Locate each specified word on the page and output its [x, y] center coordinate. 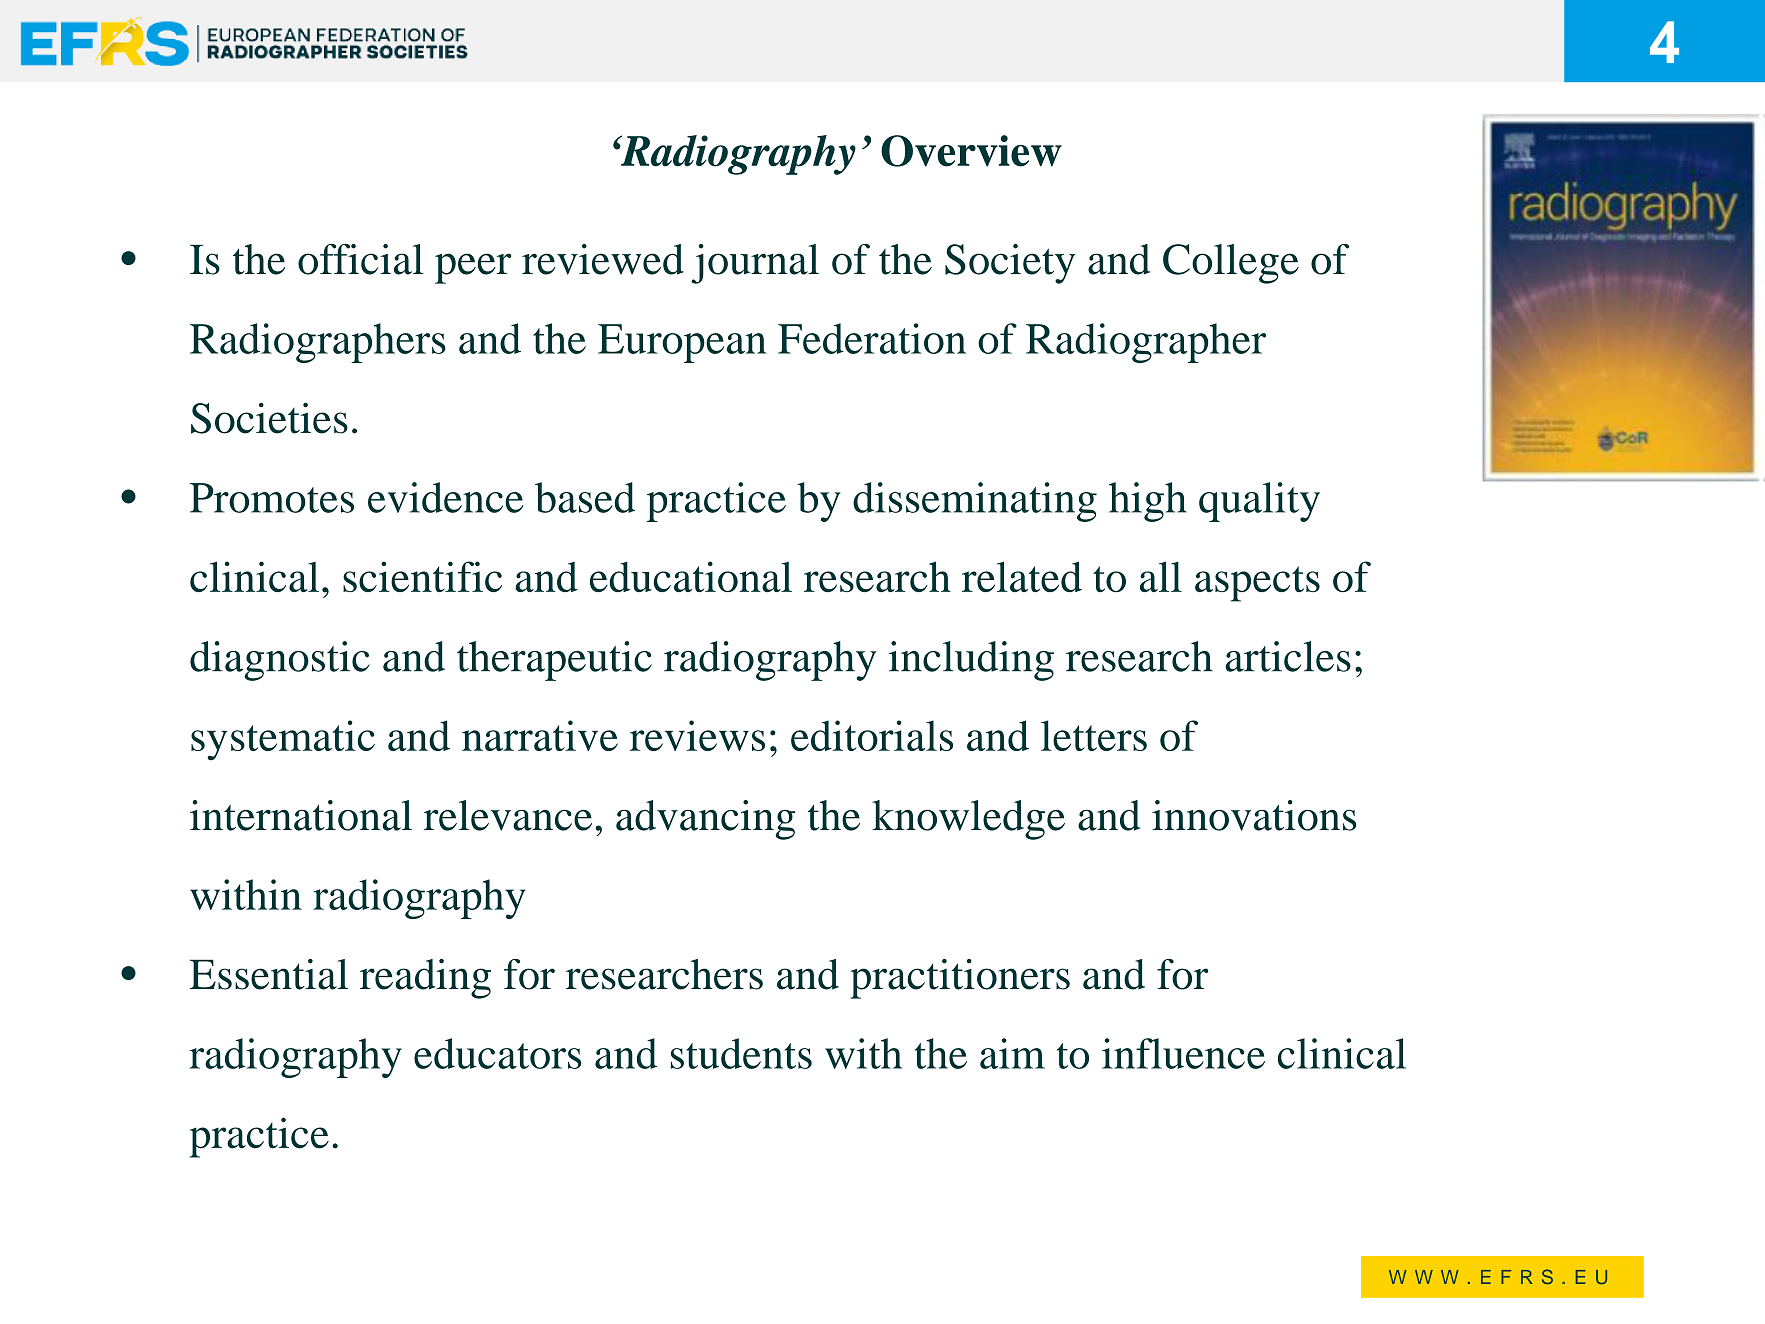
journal [755, 264]
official [360, 259]
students [741, 1053]
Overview [971, 151]
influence [1183, 1053]
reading [425, 979]
